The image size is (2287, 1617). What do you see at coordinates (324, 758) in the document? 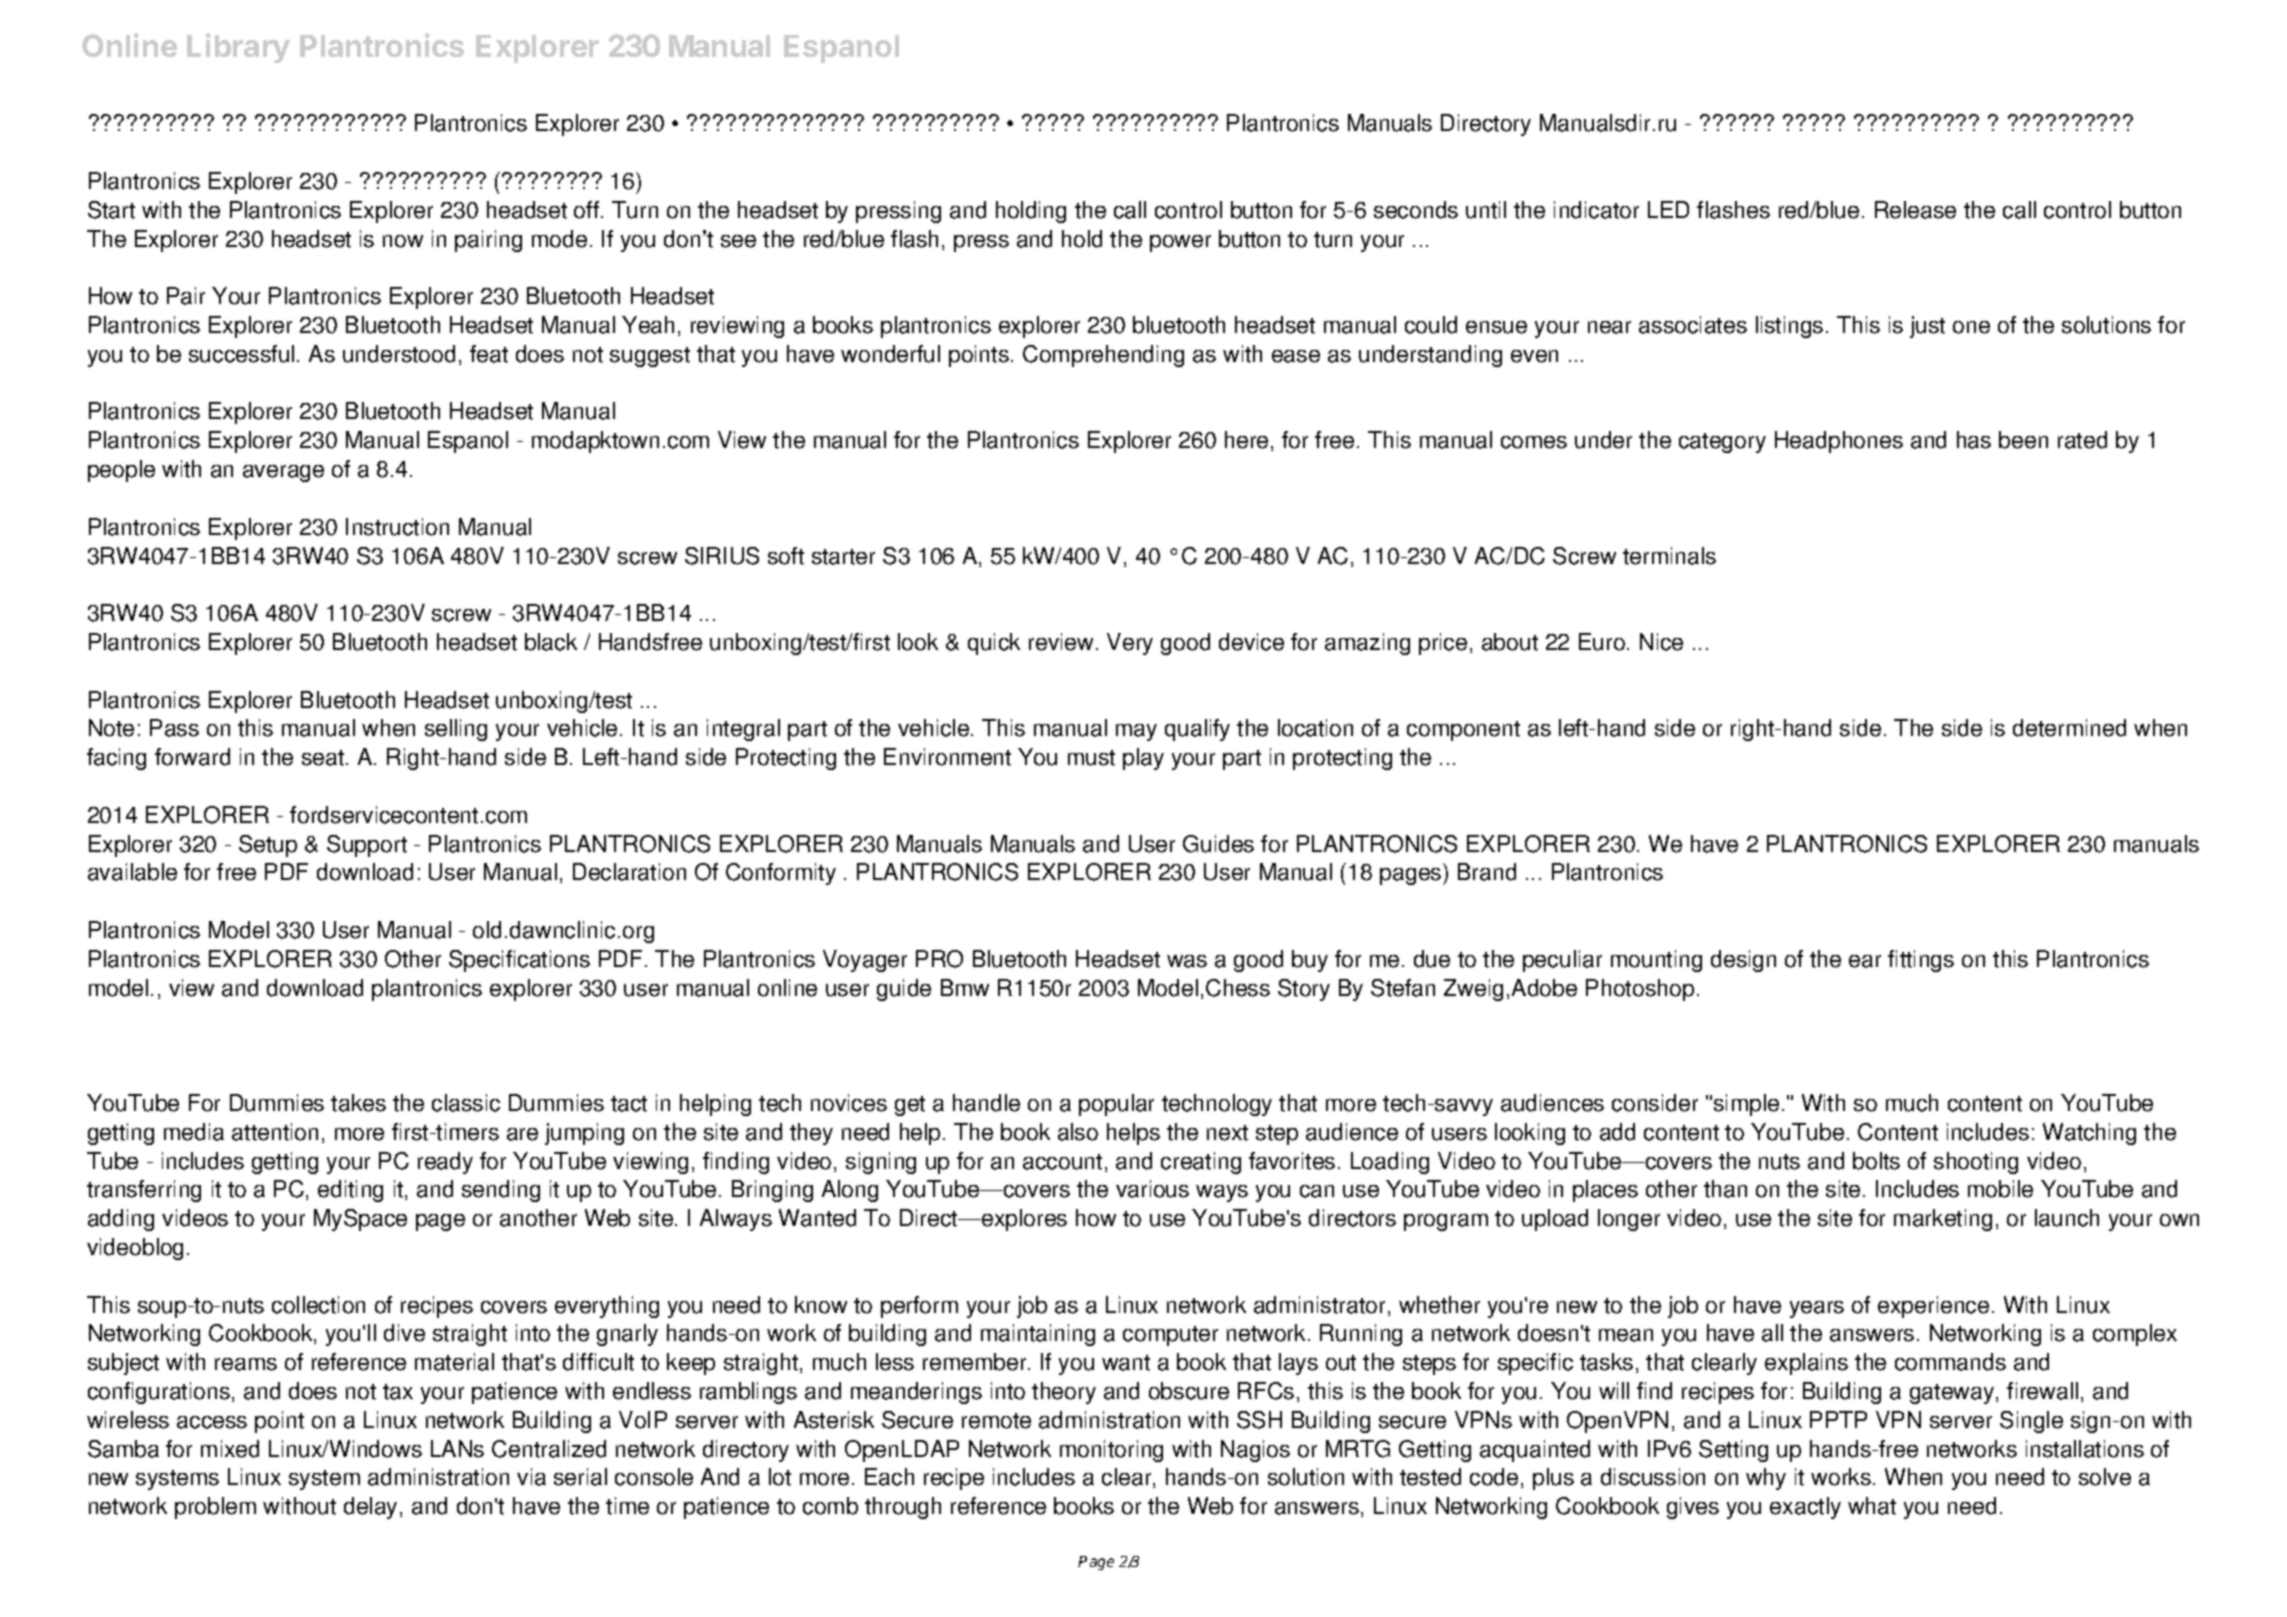
I see `seat` at bounding box center [324, 758].
